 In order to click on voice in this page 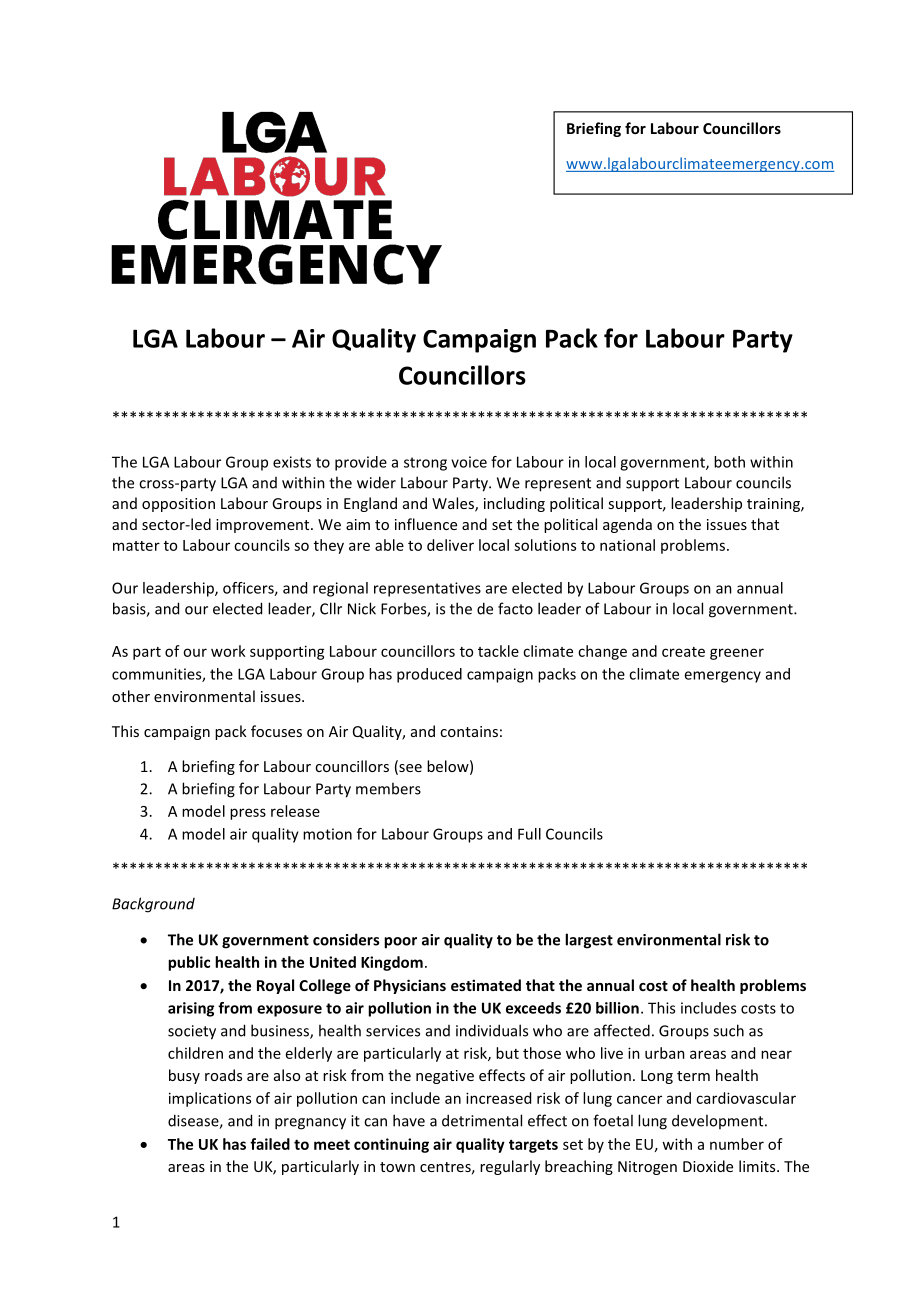, I will do `click(469, 462)`.
